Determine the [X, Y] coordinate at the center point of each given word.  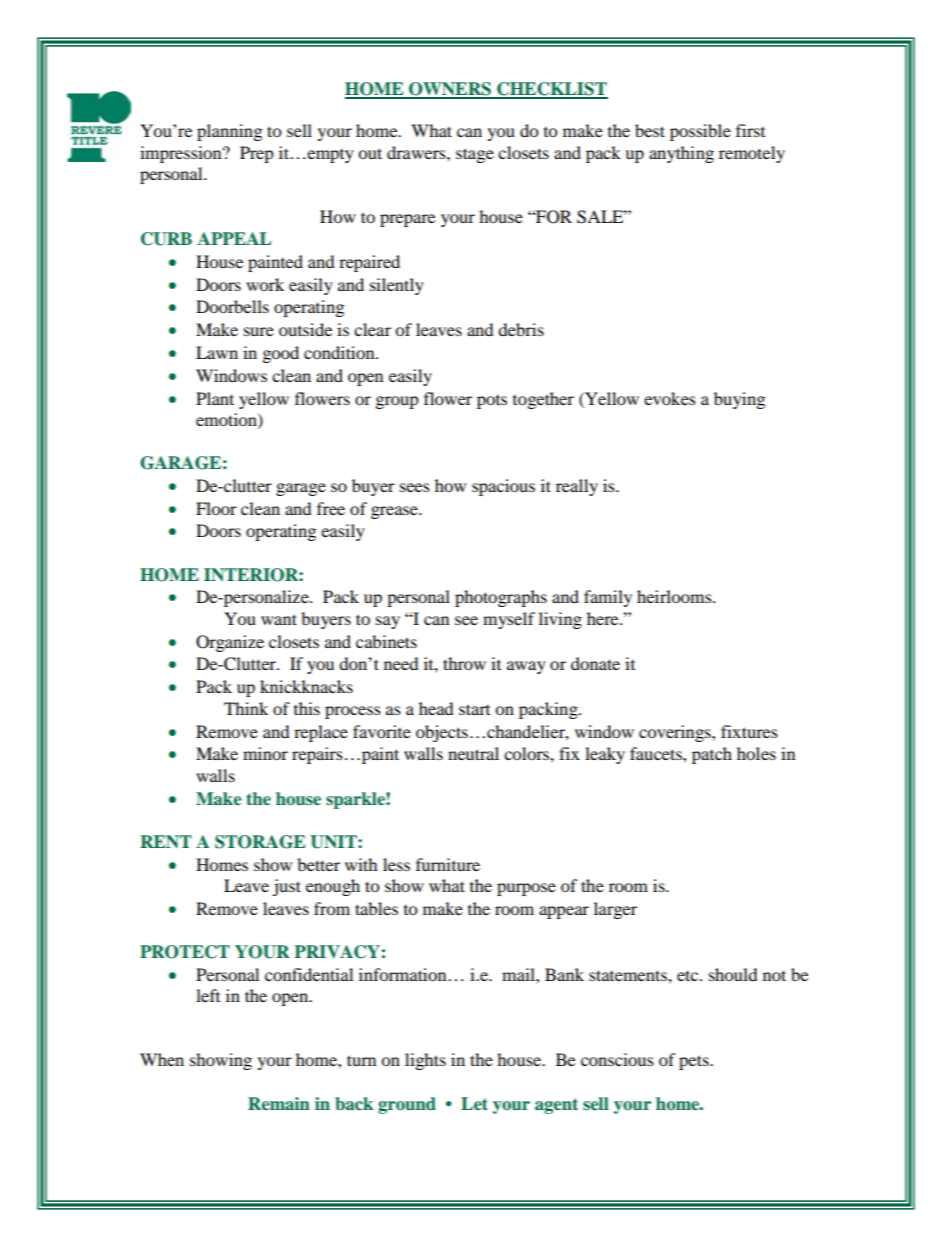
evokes [670, 398]
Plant [215, 398]
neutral [473, 753]
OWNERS [450, 90]
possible [700, 132]
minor [265, 753]
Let [474, 1103]
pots [492, 402]
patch [712, 755]
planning [229, 132]
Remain [279, 1103]
